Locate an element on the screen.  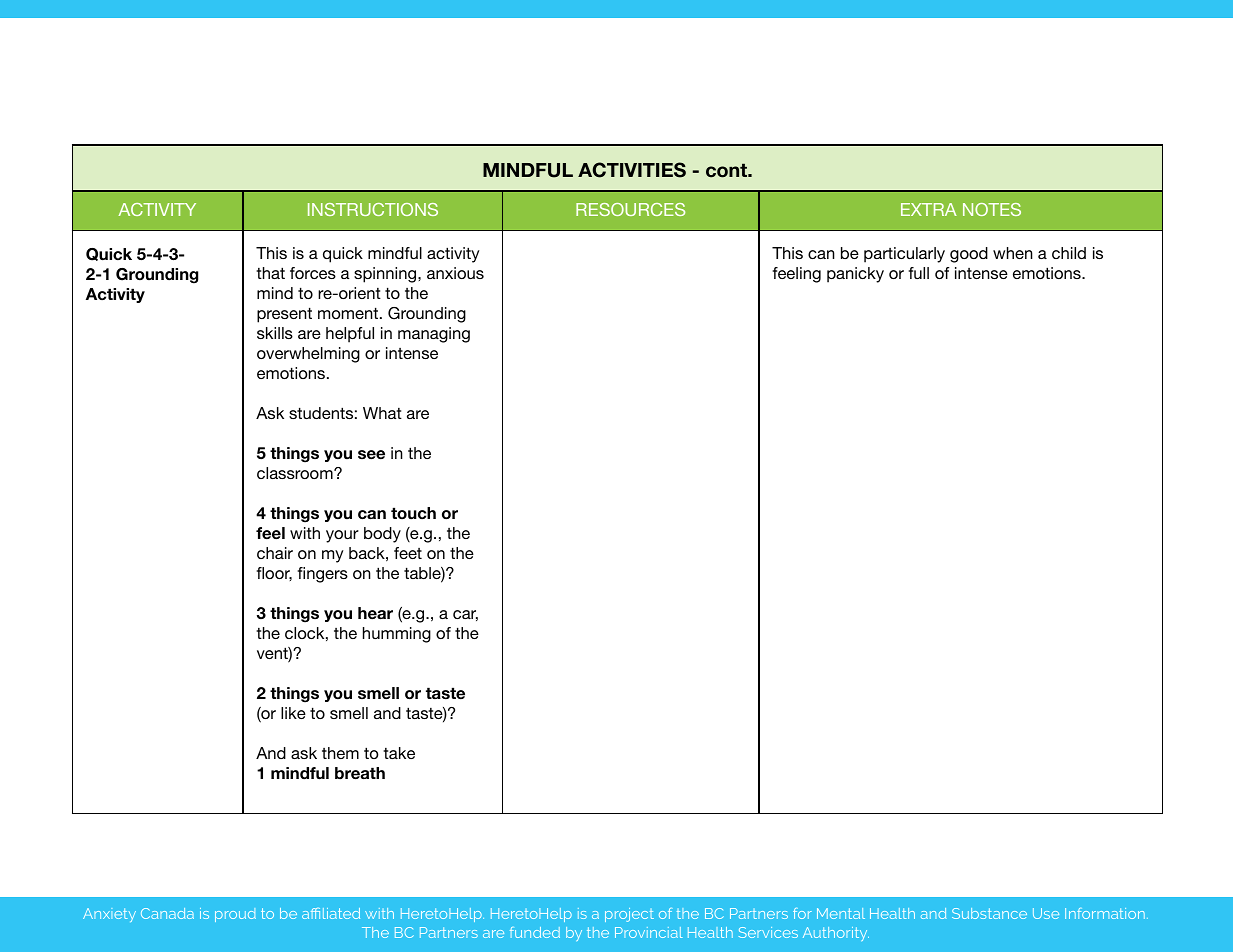
RESOURCES is located at coordinates (630, 209).
